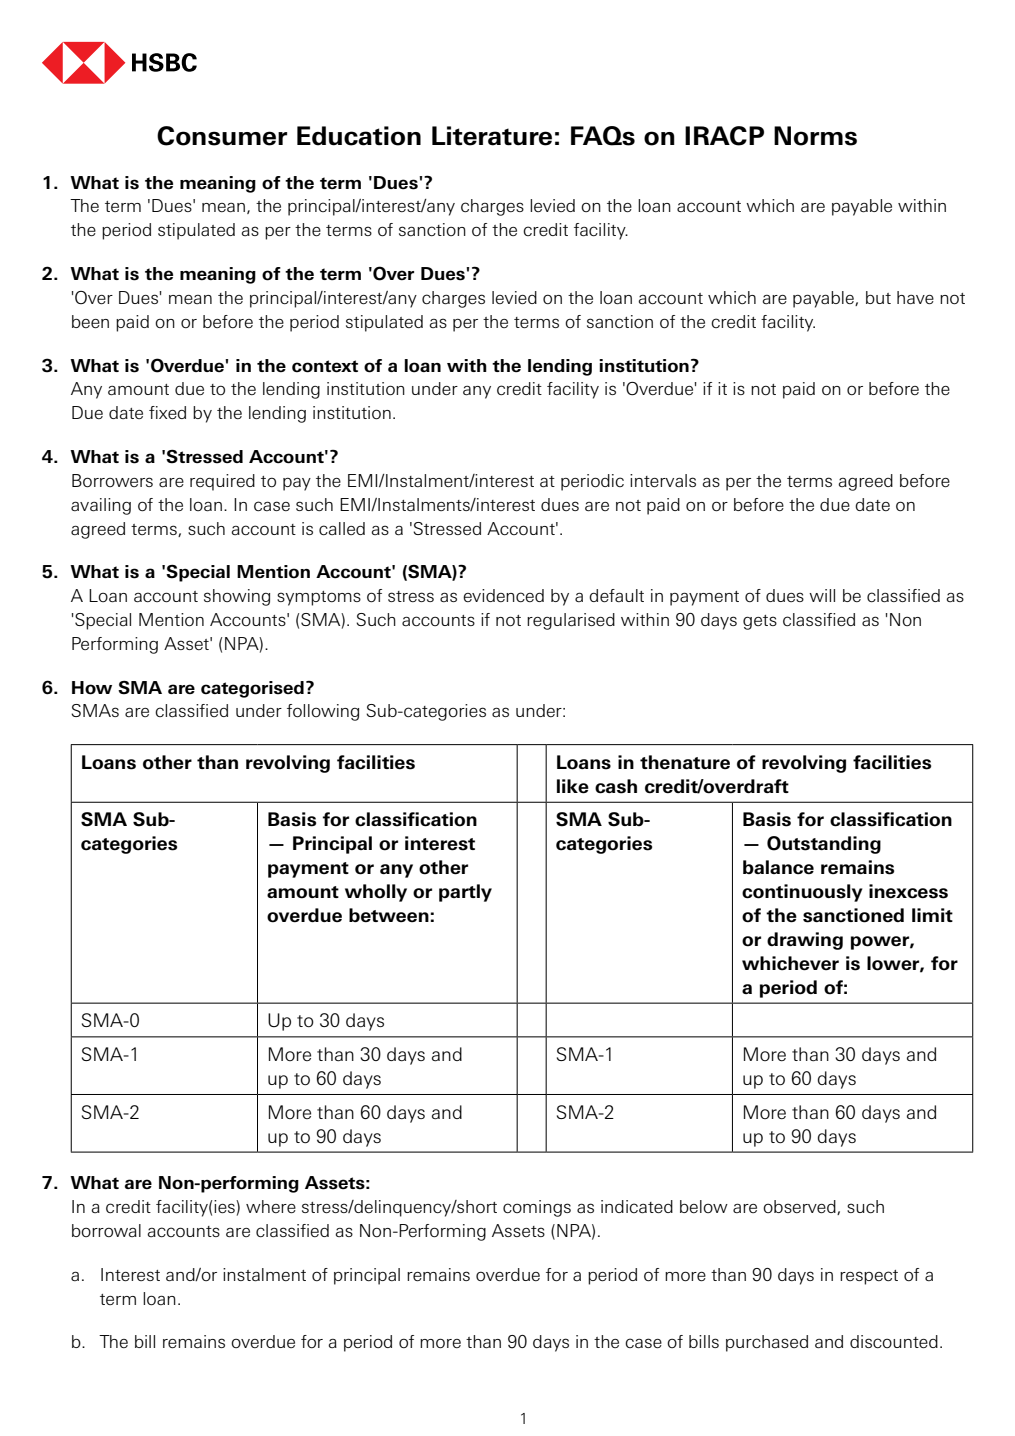  Describe the element at coordinates (271, 1206) in the screenshot. I see `where` at that location.
